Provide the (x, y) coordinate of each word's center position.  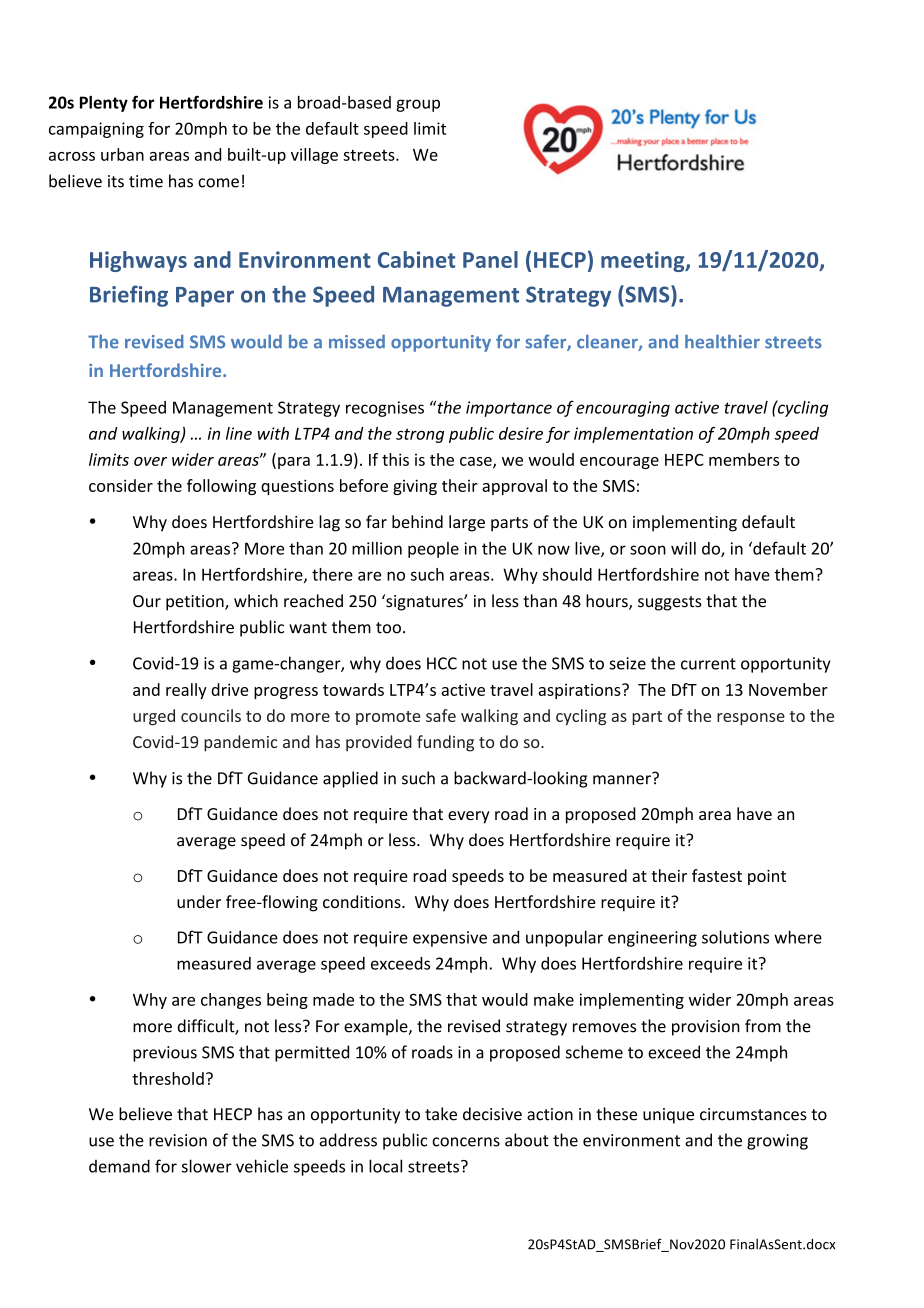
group (418, 105)
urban (122, 154)
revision (178, 1140)
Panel (490, 259)
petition (196, 603)
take (441, 1114)
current (708, 664)
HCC (442, 663)
